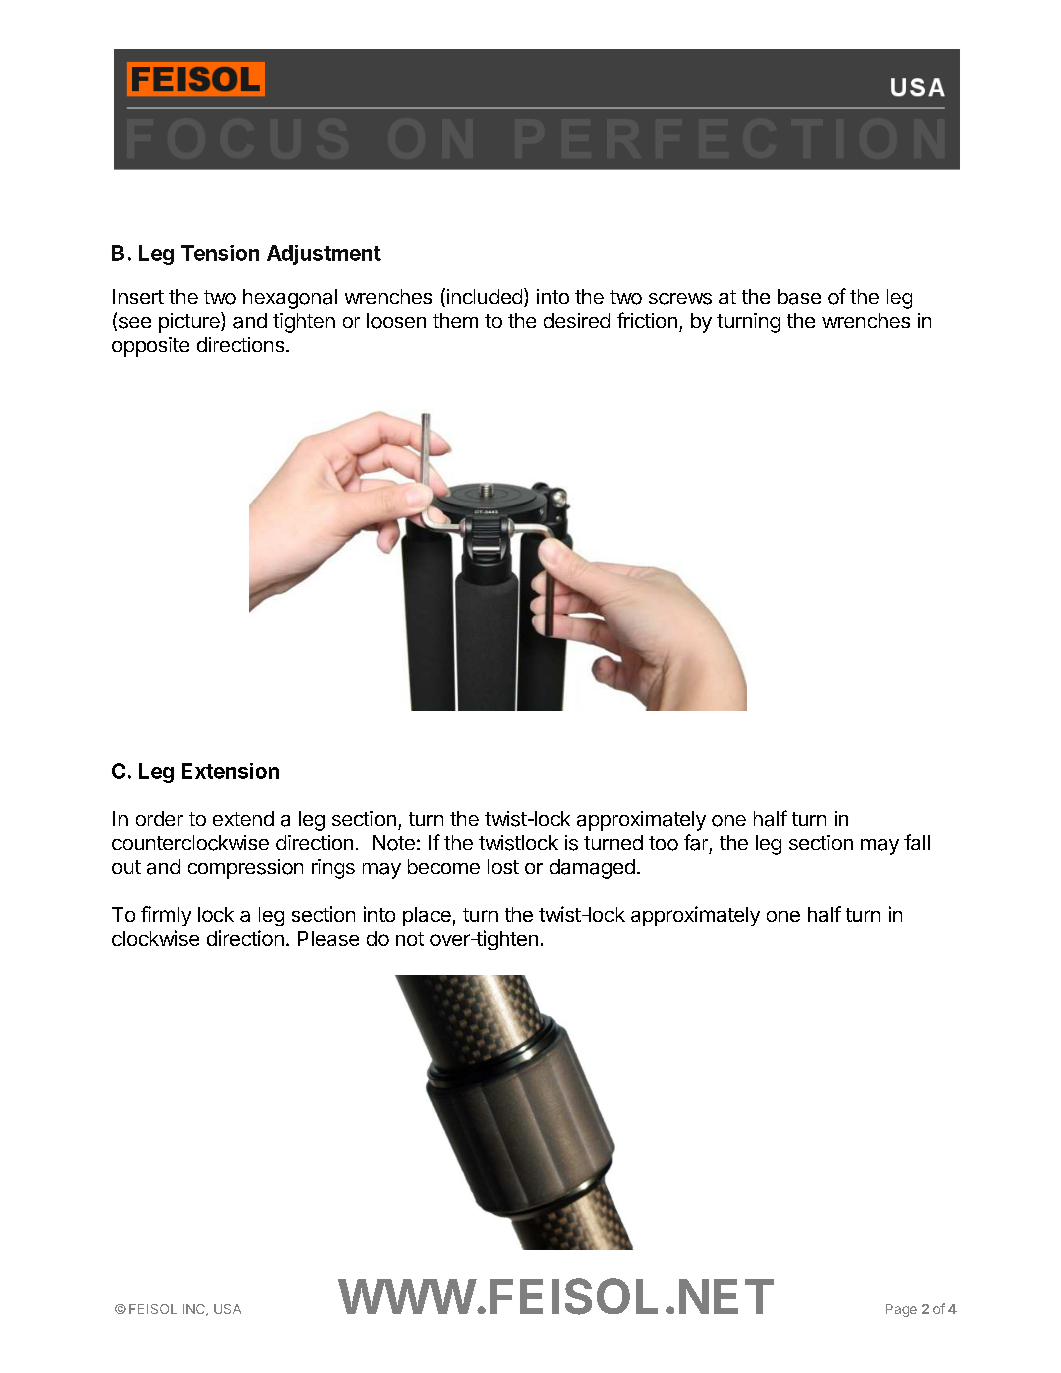 The image size is (1061, 1373). I want to click on Please, so click(328, 938).
